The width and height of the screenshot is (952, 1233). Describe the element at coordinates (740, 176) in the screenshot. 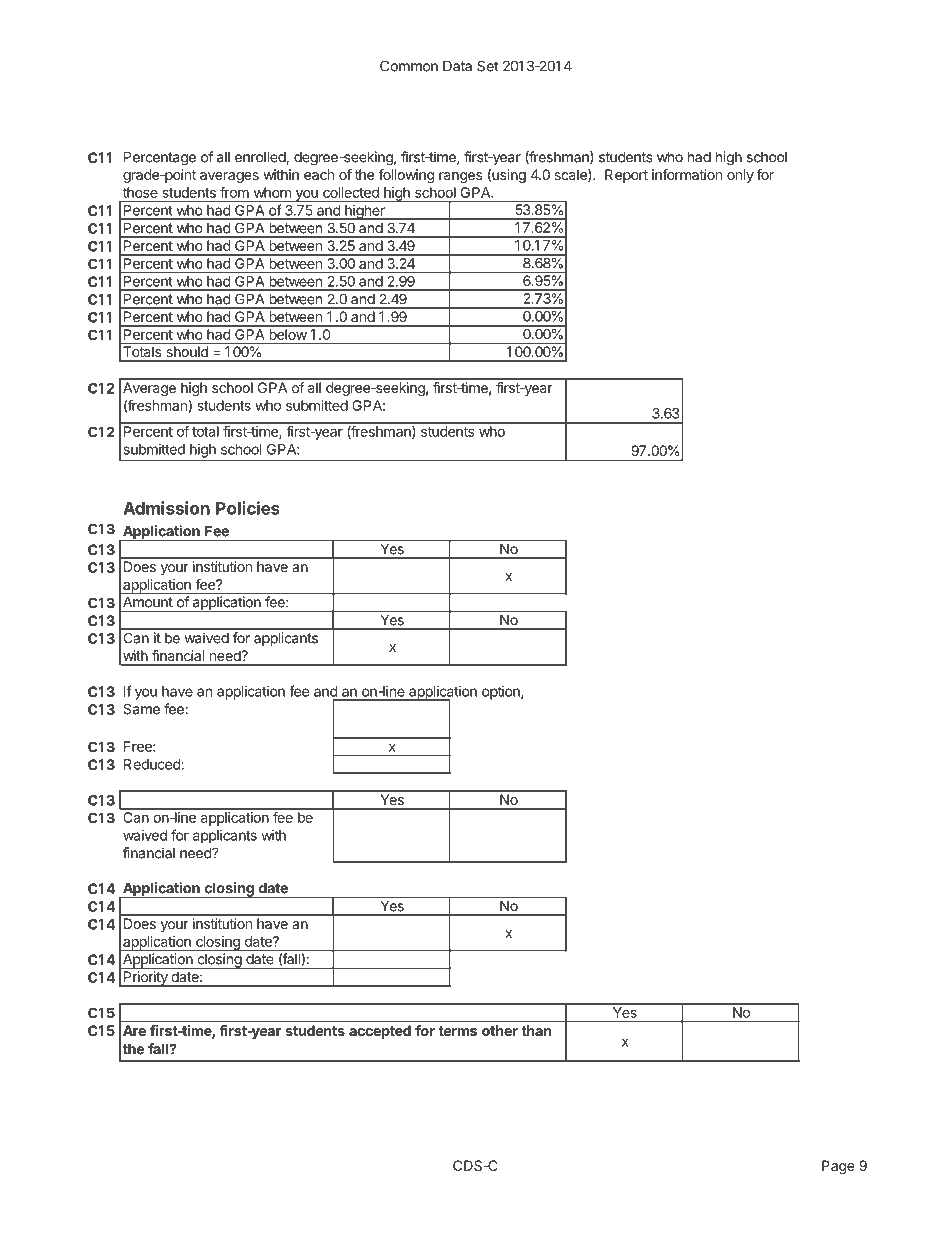

I see `only` at that location.
